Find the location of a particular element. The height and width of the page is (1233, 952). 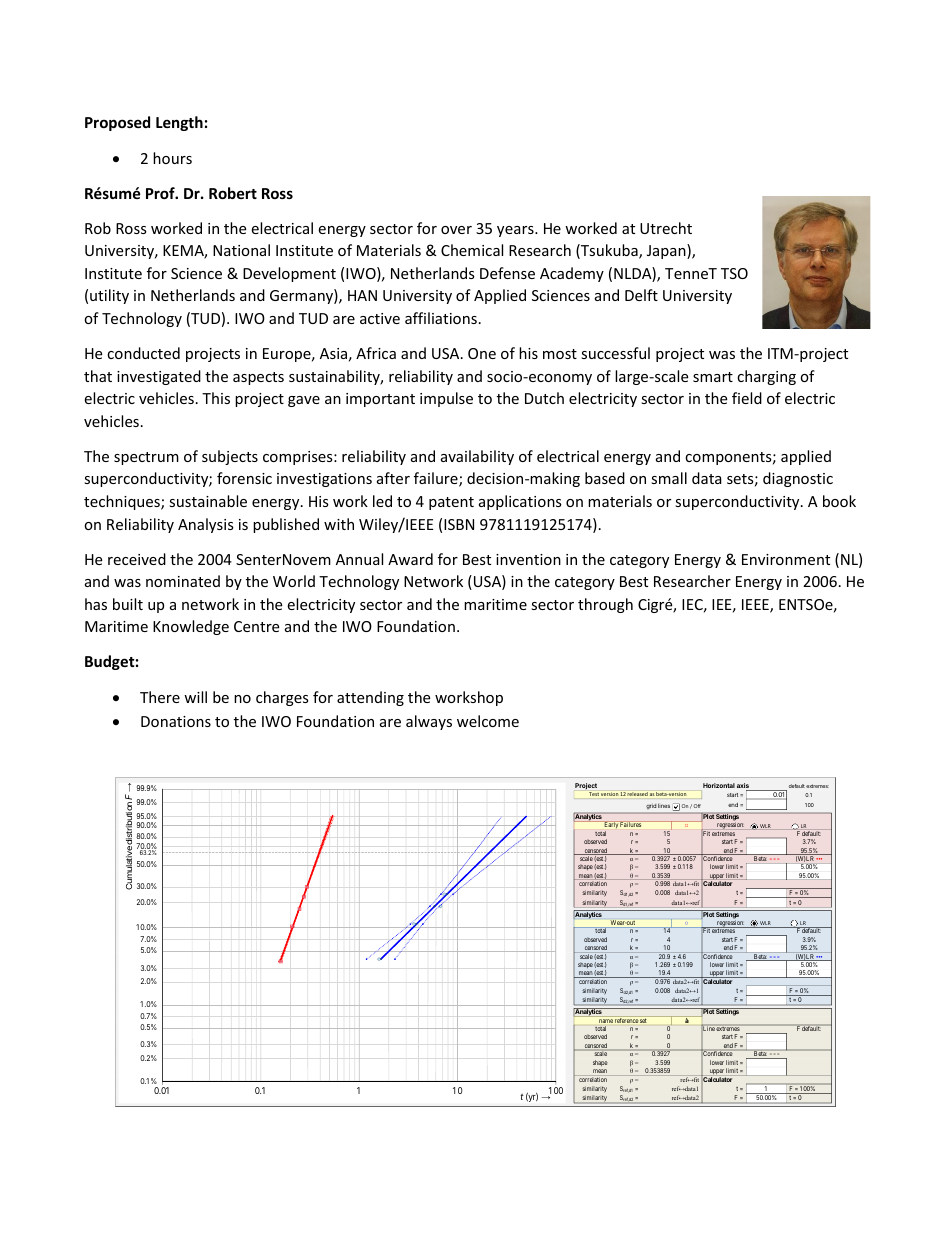

Environment is located at coordinates (786, 559).
